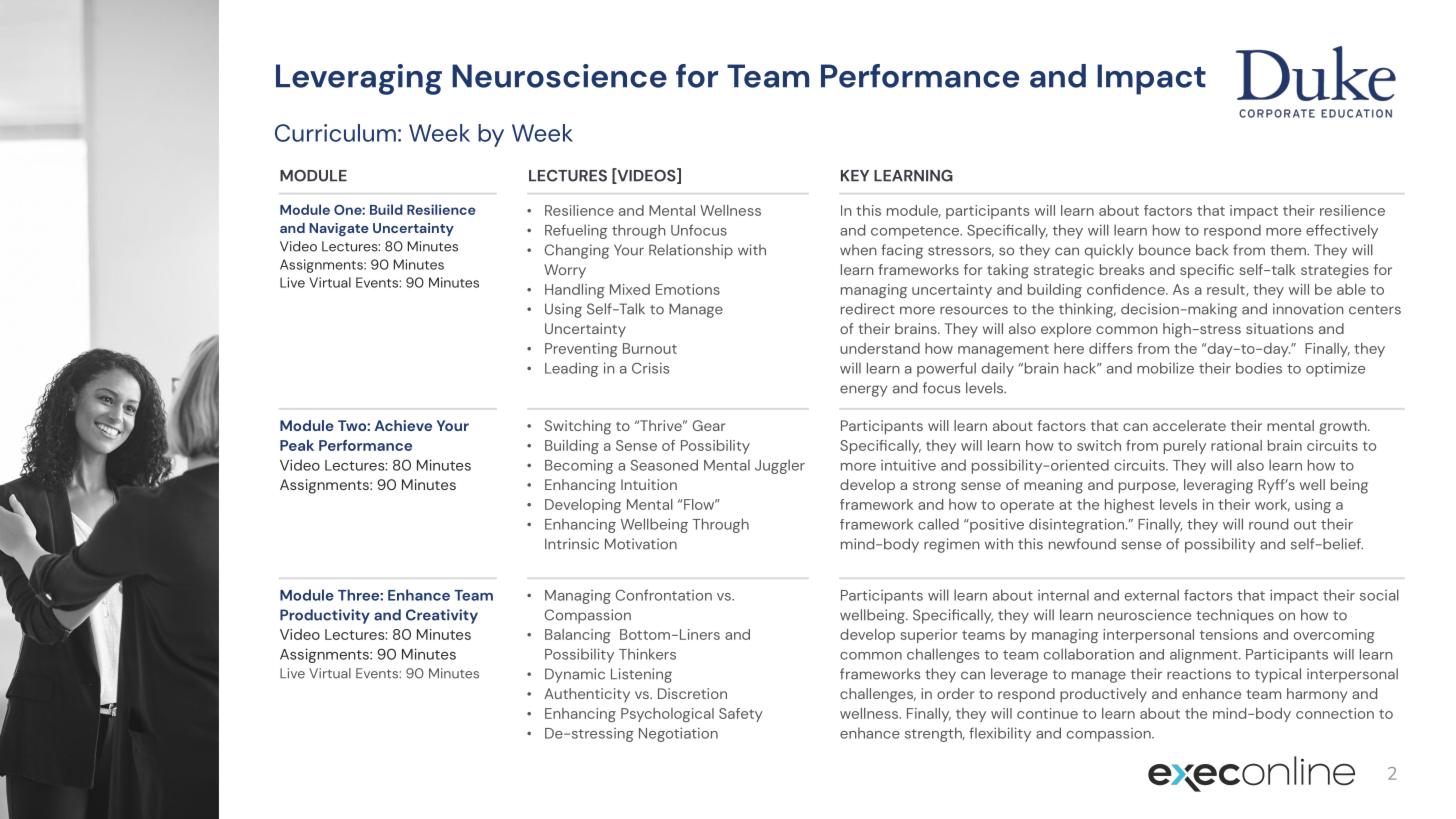 This document has height=819, width=1456. I want to click on KEY, so click(855, 176).
